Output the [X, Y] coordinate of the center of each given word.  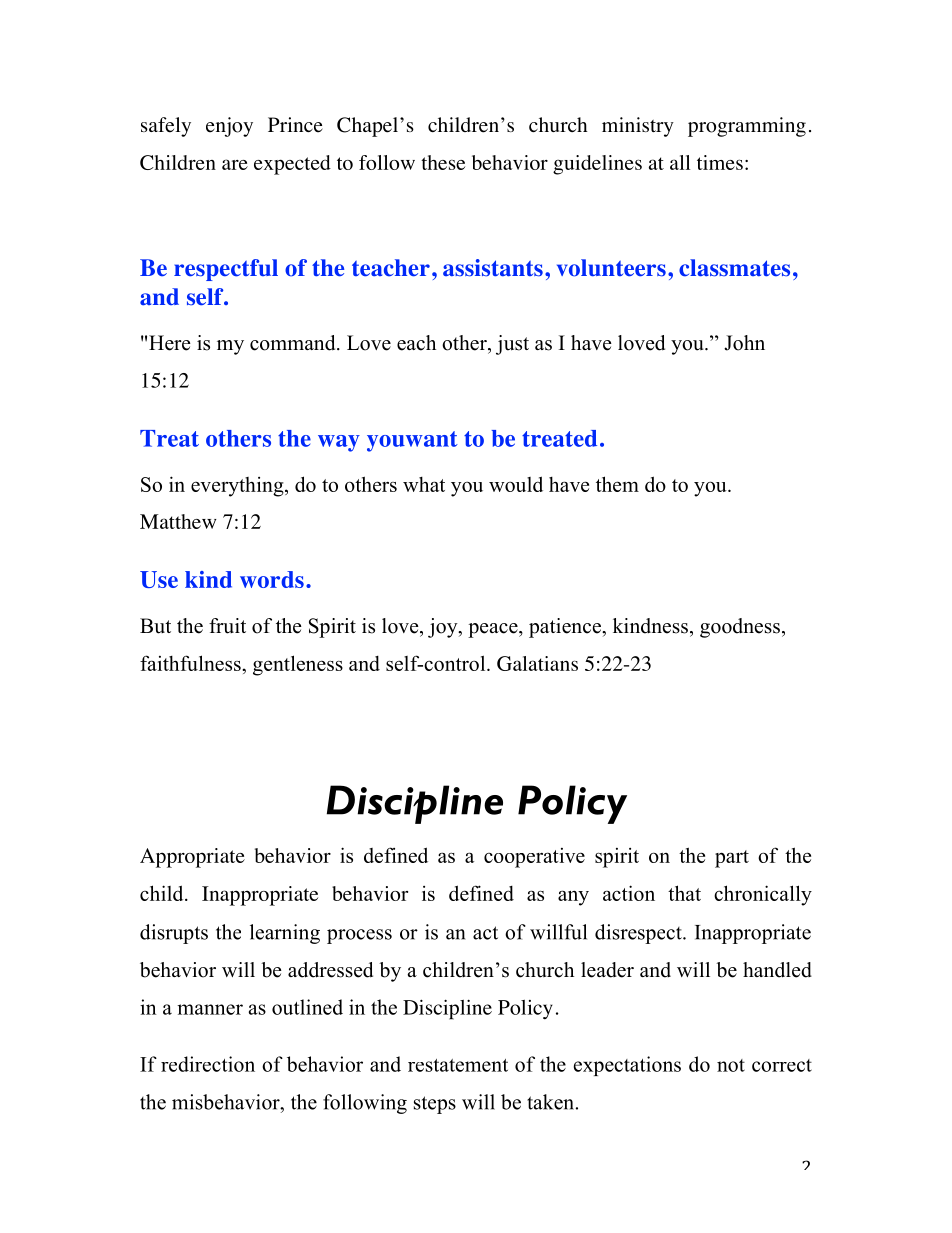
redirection [208, 1064]
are [235, 164]
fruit [227, 626]
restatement [458, 1065]
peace [494, 630]
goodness [740, 628]
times [720, 162]
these [443, 162]
